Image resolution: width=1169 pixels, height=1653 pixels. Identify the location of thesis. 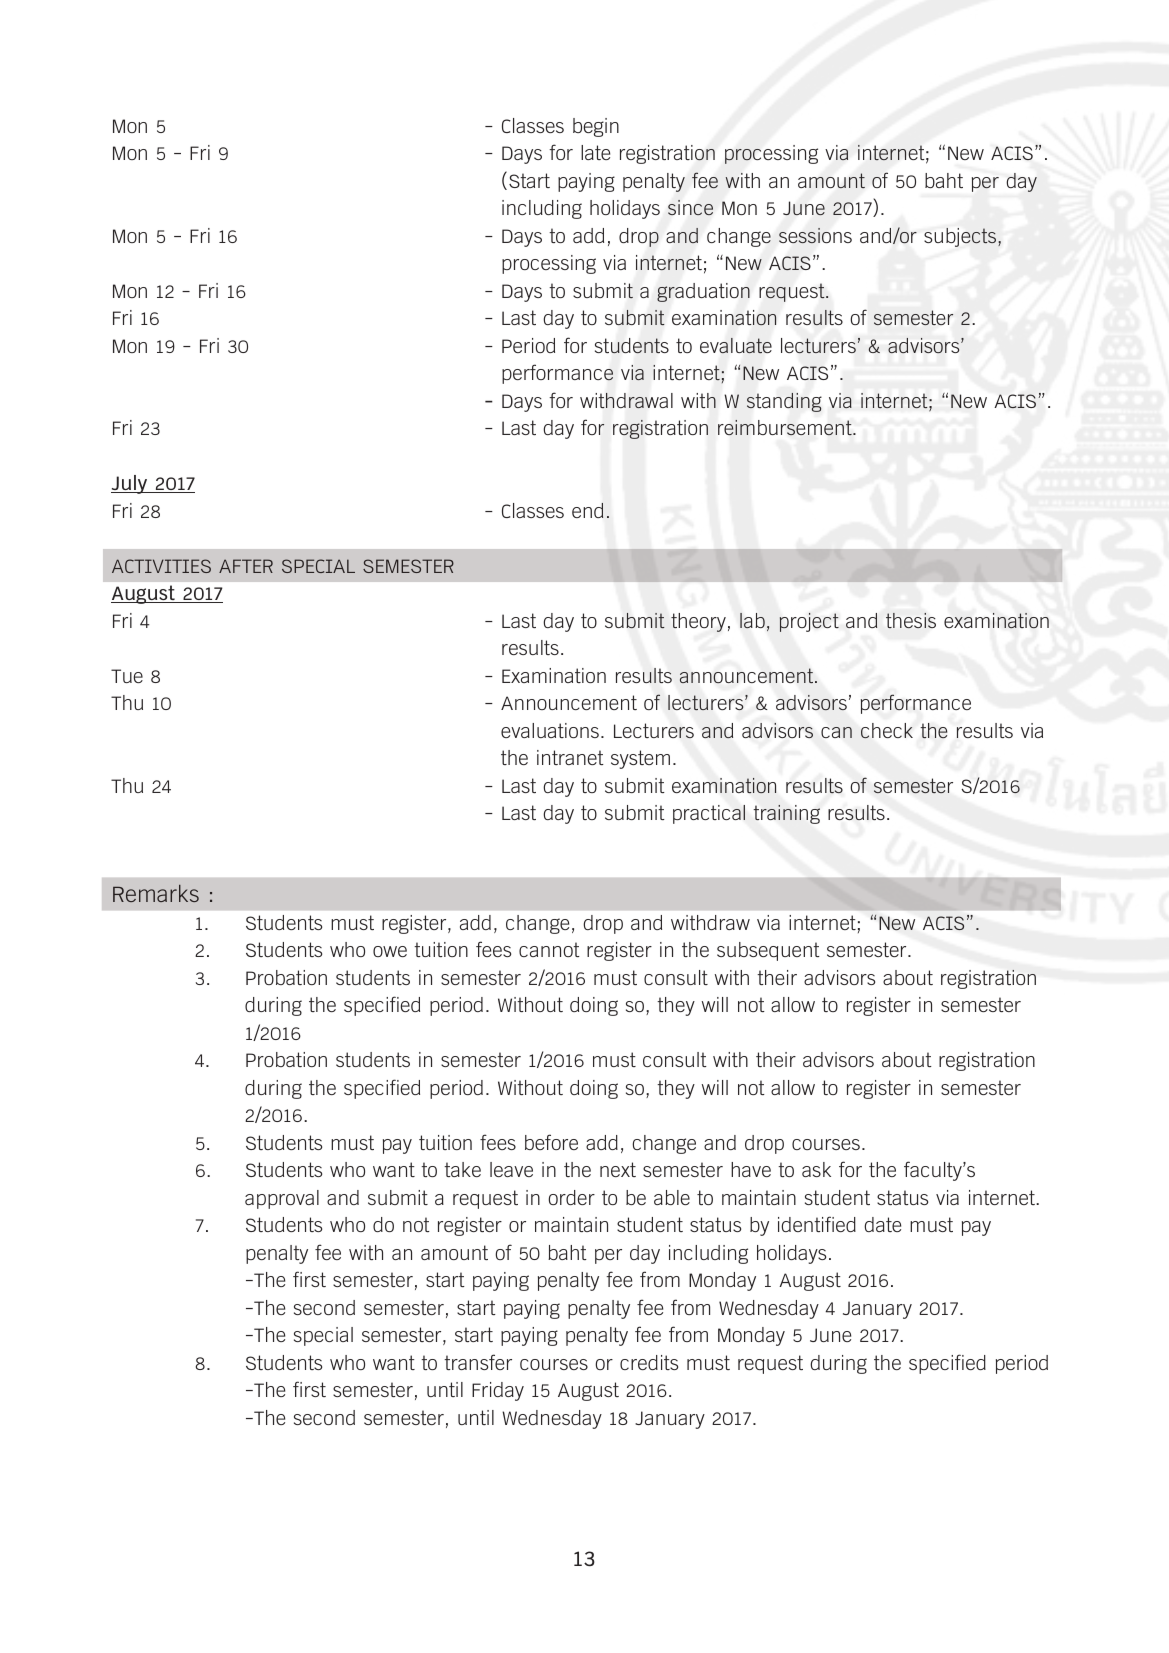
(911, 620).
